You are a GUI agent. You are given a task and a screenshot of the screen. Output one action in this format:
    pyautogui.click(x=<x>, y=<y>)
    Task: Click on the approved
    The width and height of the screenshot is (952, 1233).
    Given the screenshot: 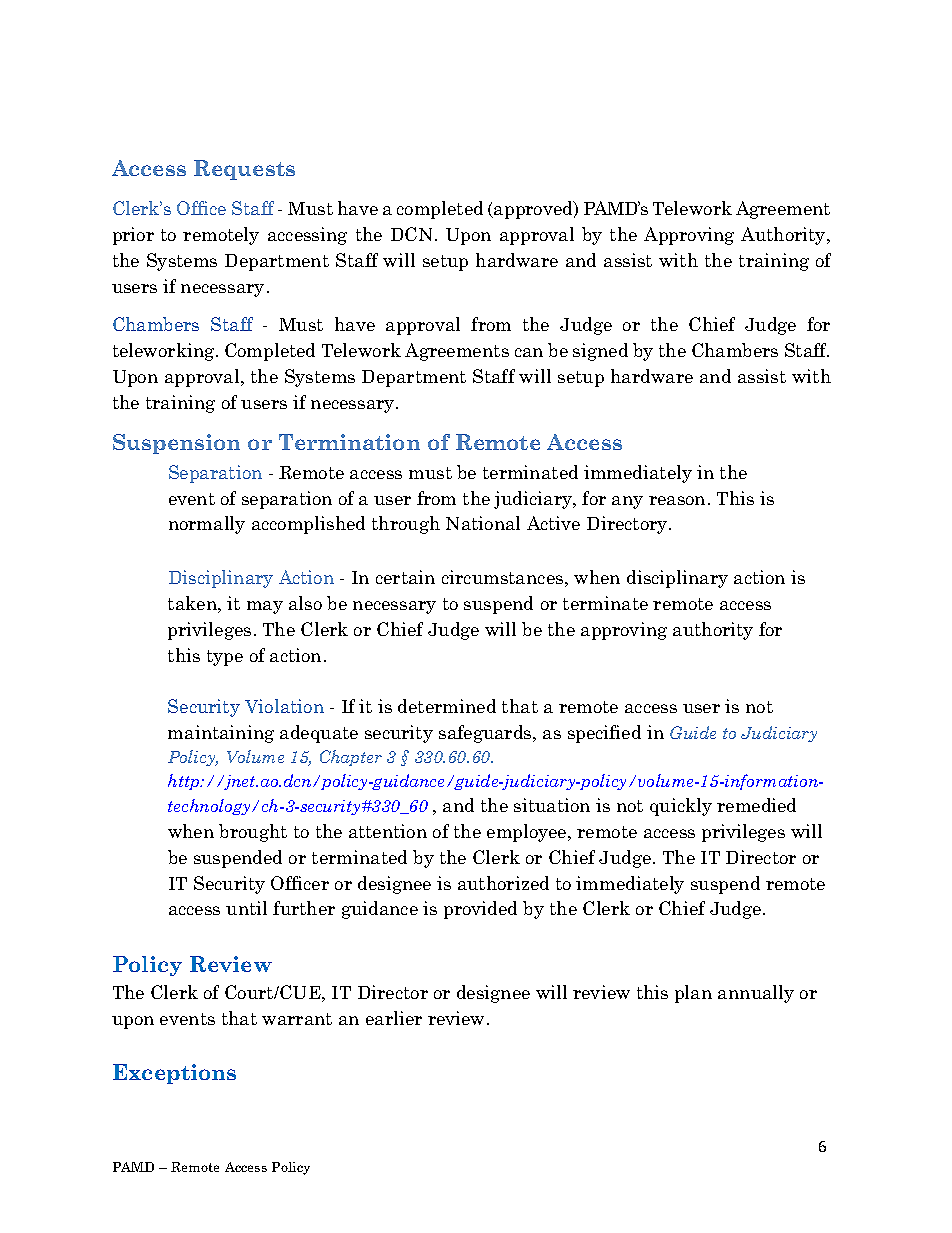 What is the action you would take?
    pyautogui.click(x=533, y=210)
